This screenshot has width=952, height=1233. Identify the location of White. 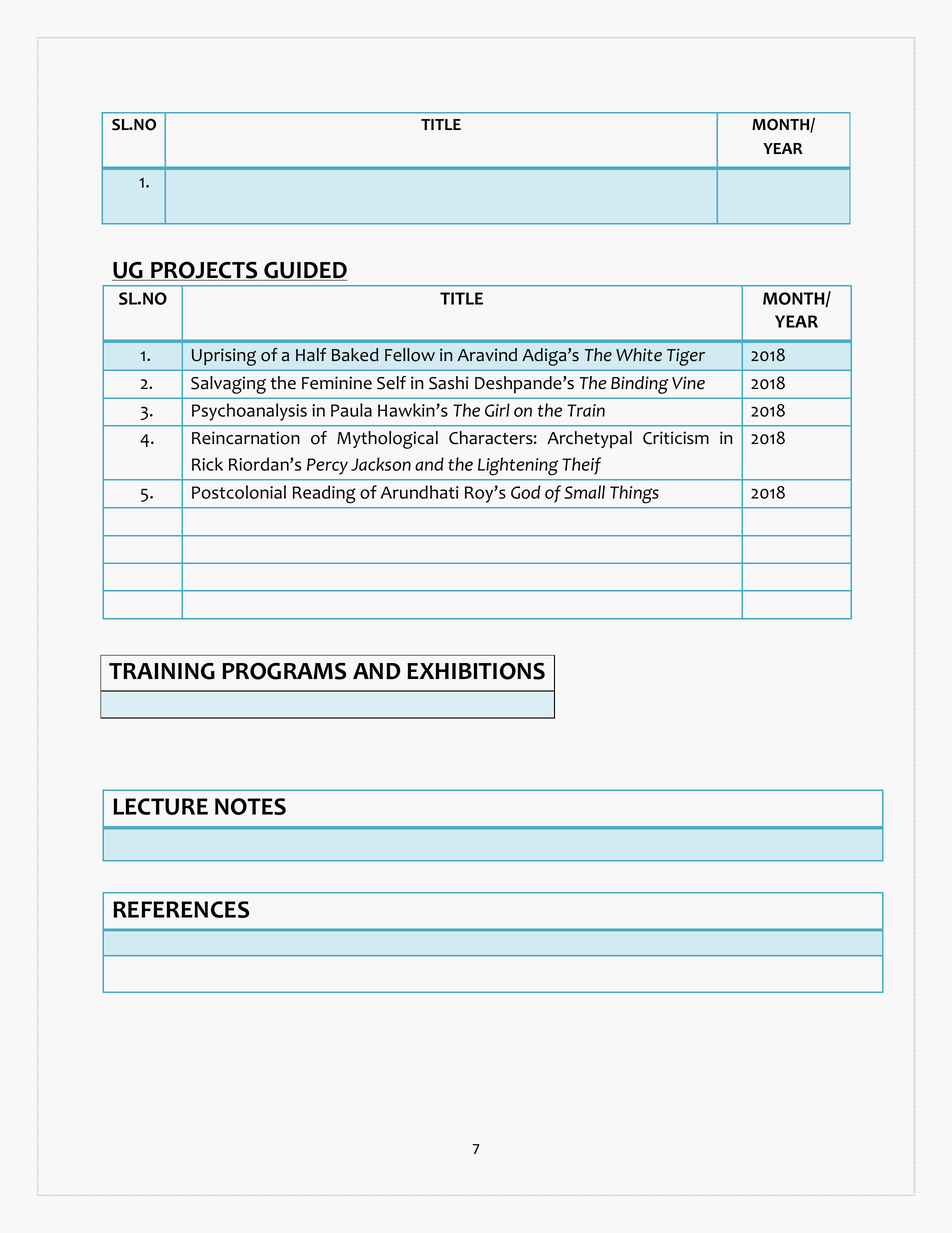
(639, 355).
